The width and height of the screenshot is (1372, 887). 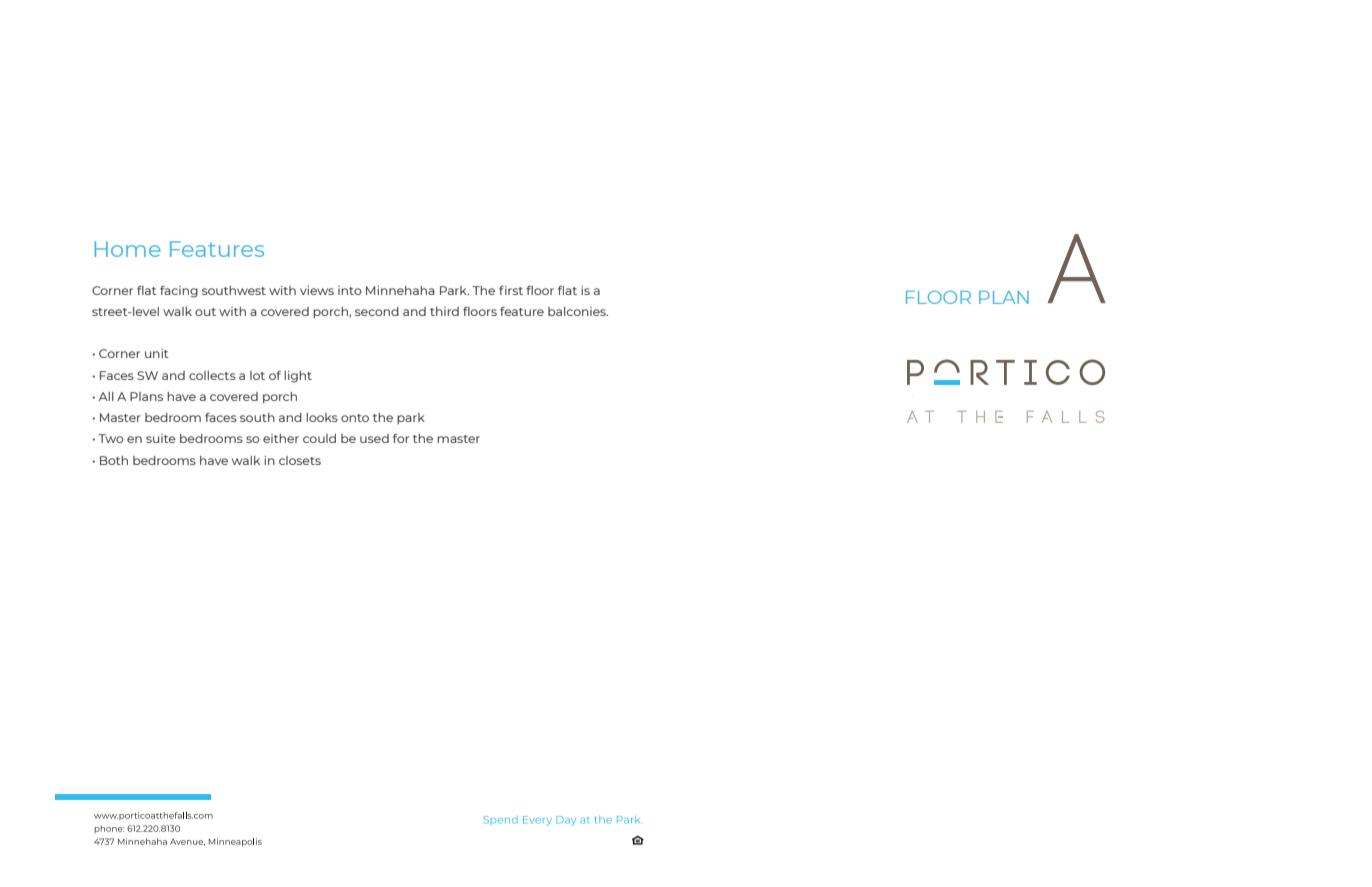 What do you see at coordinates (128, 249) in the screenshot?
I see `Home` at bounding box center [128, 249].
